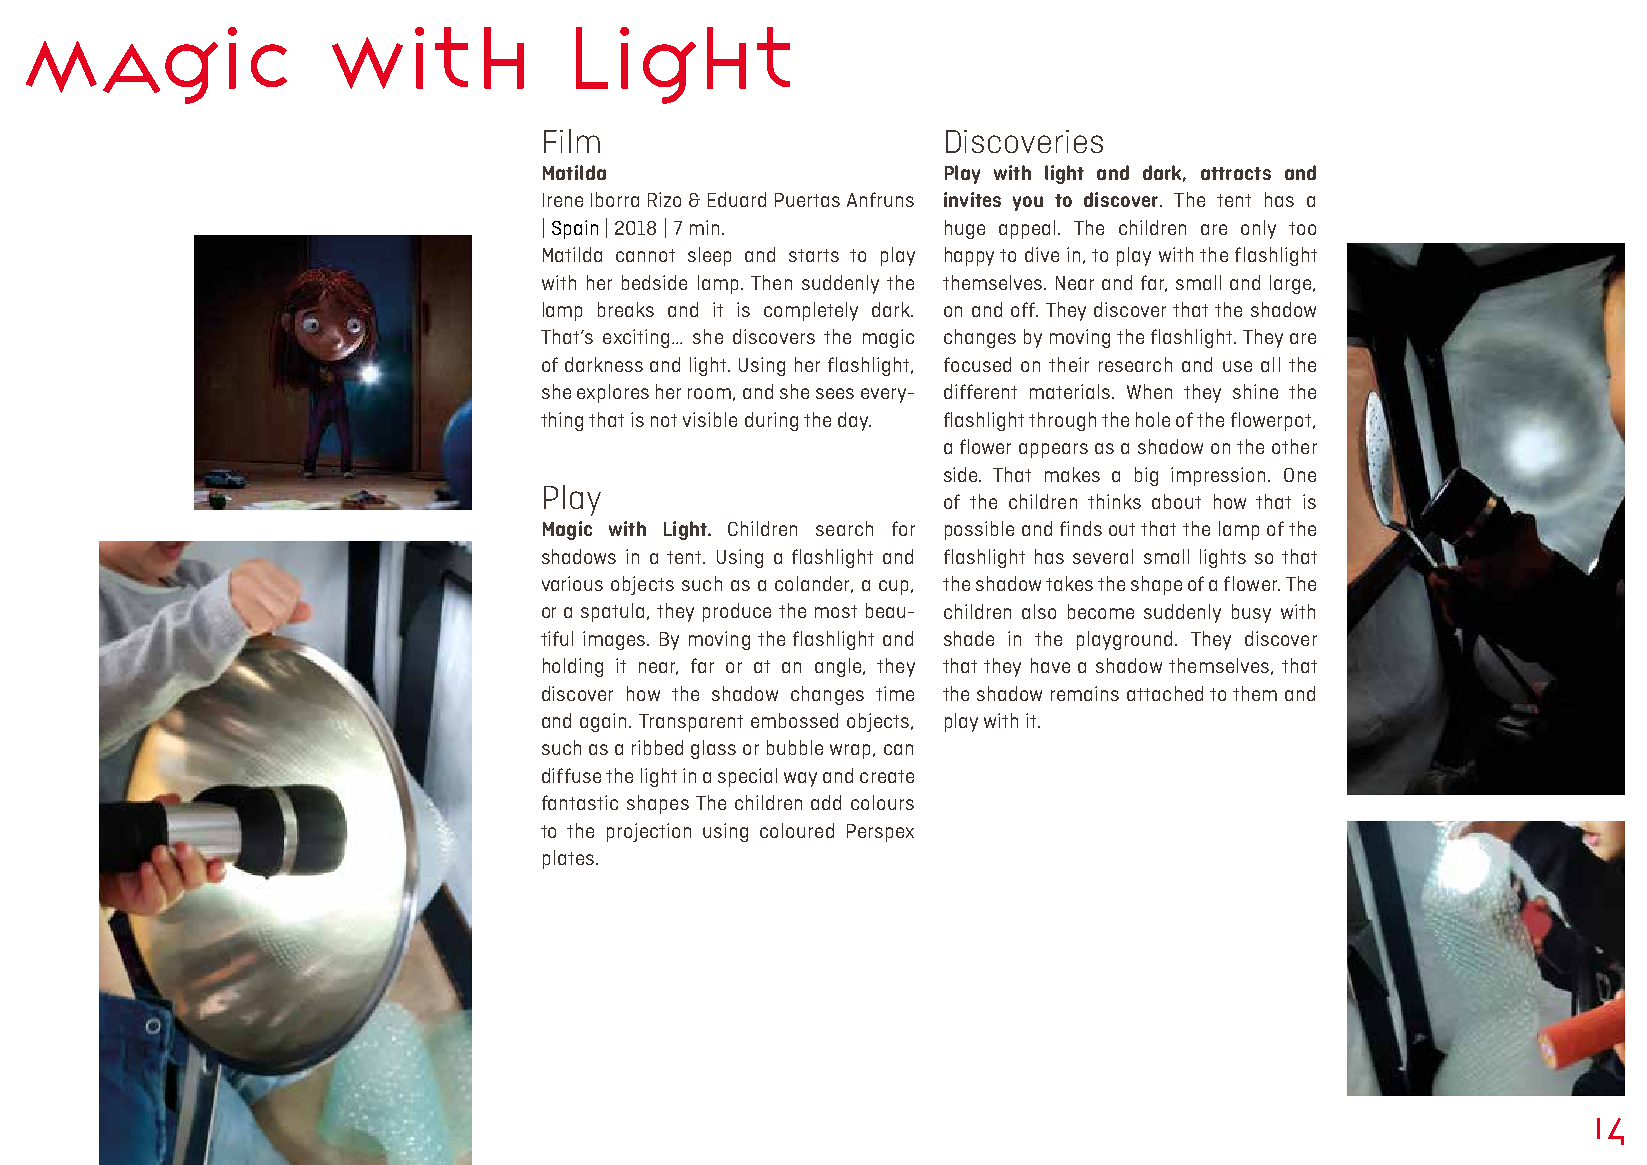  I want to click on attached, so click(1165, 693).
